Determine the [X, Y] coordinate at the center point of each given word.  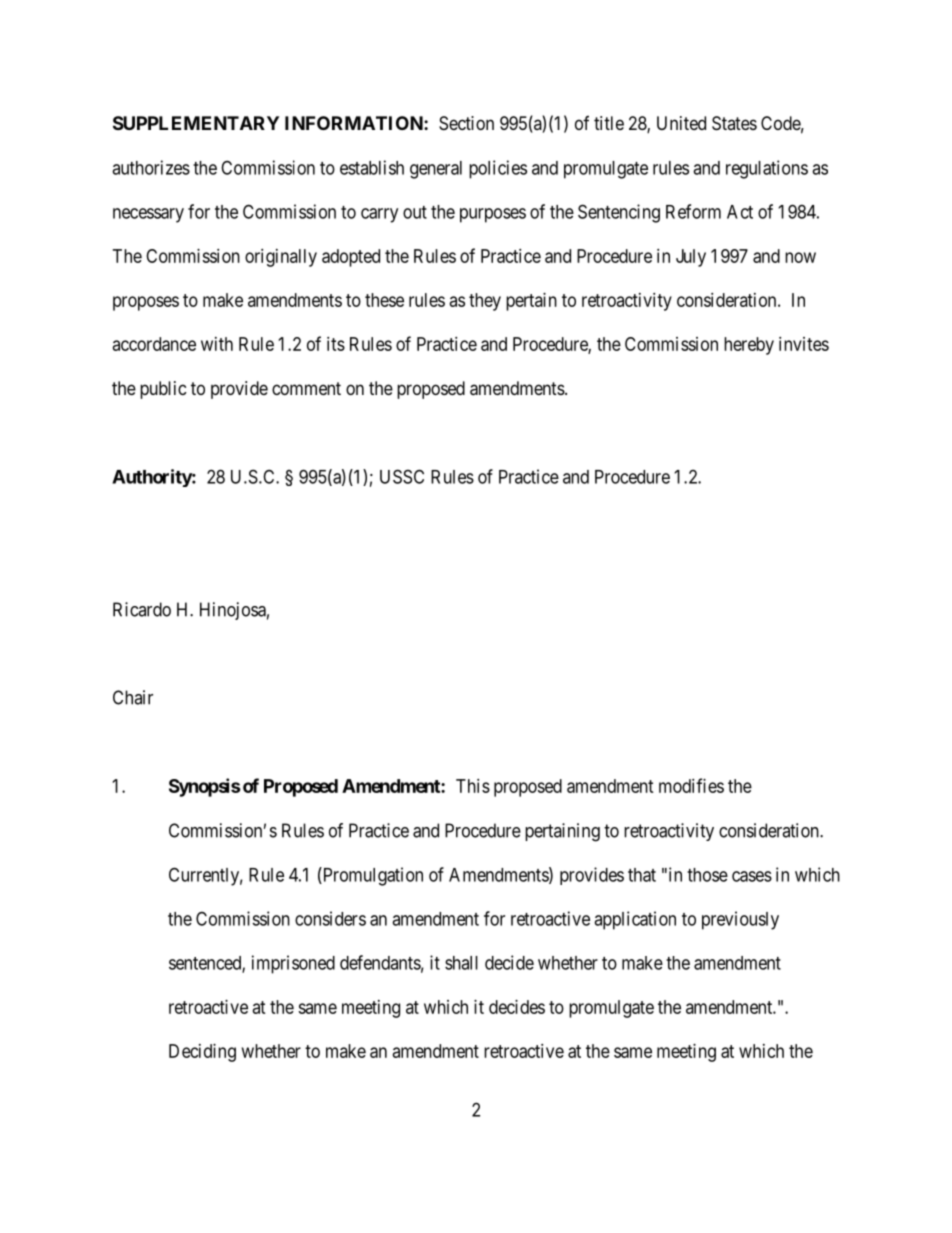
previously [740, 920]
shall [461, 963]
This [473, 786]
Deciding [202, 1053]
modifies [691, 785]
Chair [133, 697]
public [163, 390]
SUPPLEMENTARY [196, 123]
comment [306, 388]
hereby [749, 346]
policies [498, 169]
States [734, 123]
